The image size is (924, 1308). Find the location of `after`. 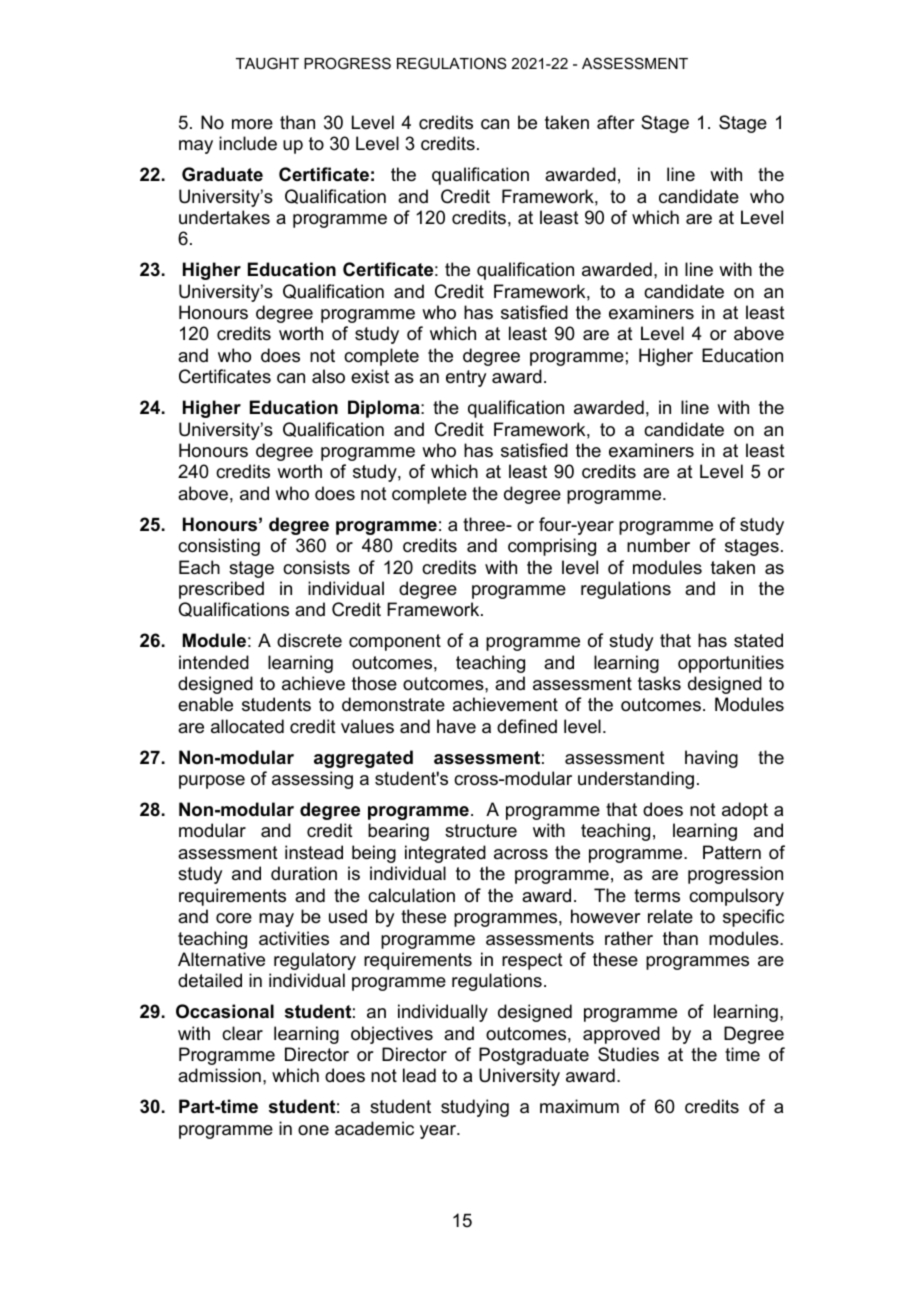

after is located at coordinates (616, 122).
